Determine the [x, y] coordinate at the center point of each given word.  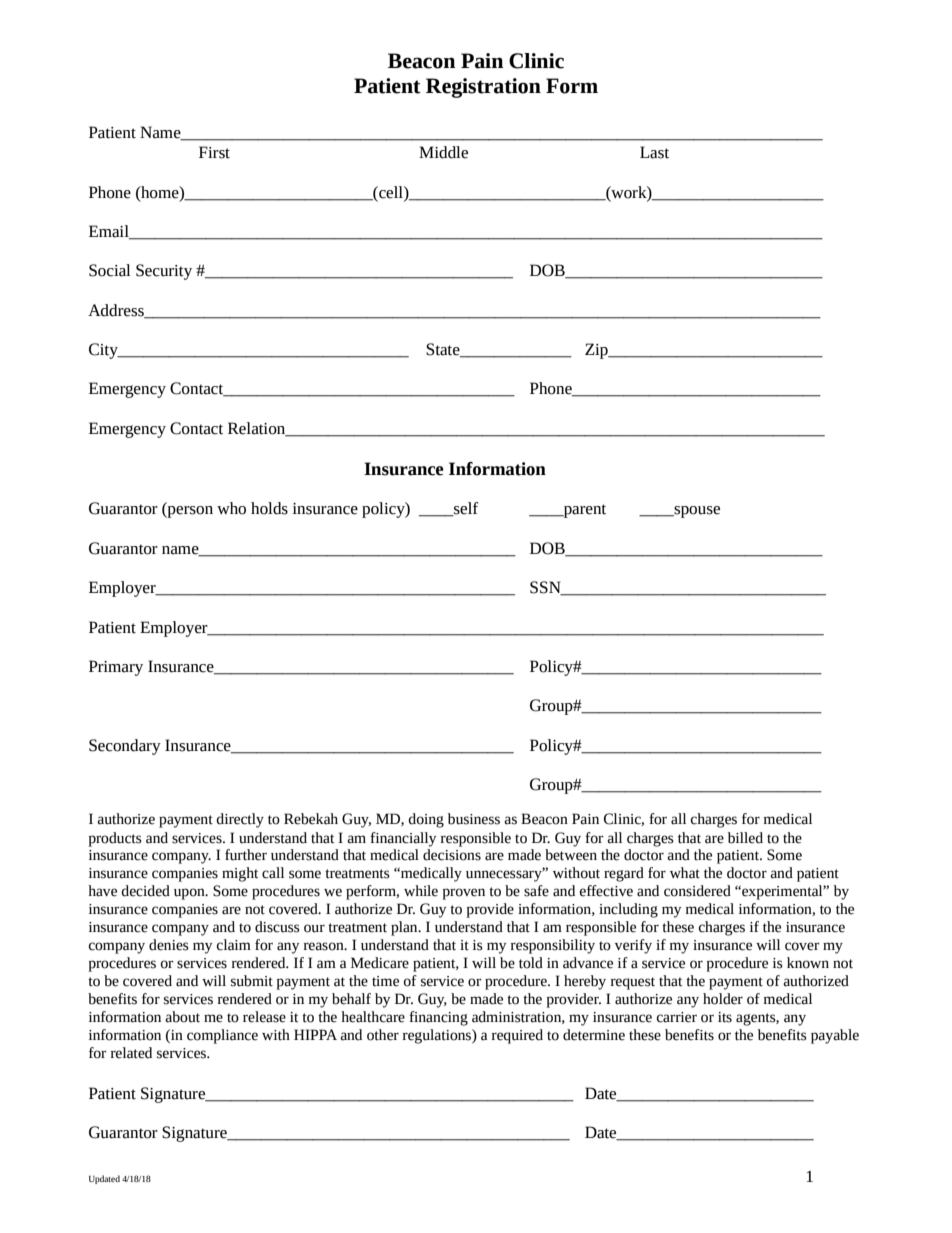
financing [438, 1018]
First [214, 152]
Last [654, 152]
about [182, 1017]
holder [723, 999]
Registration [483, 88]
